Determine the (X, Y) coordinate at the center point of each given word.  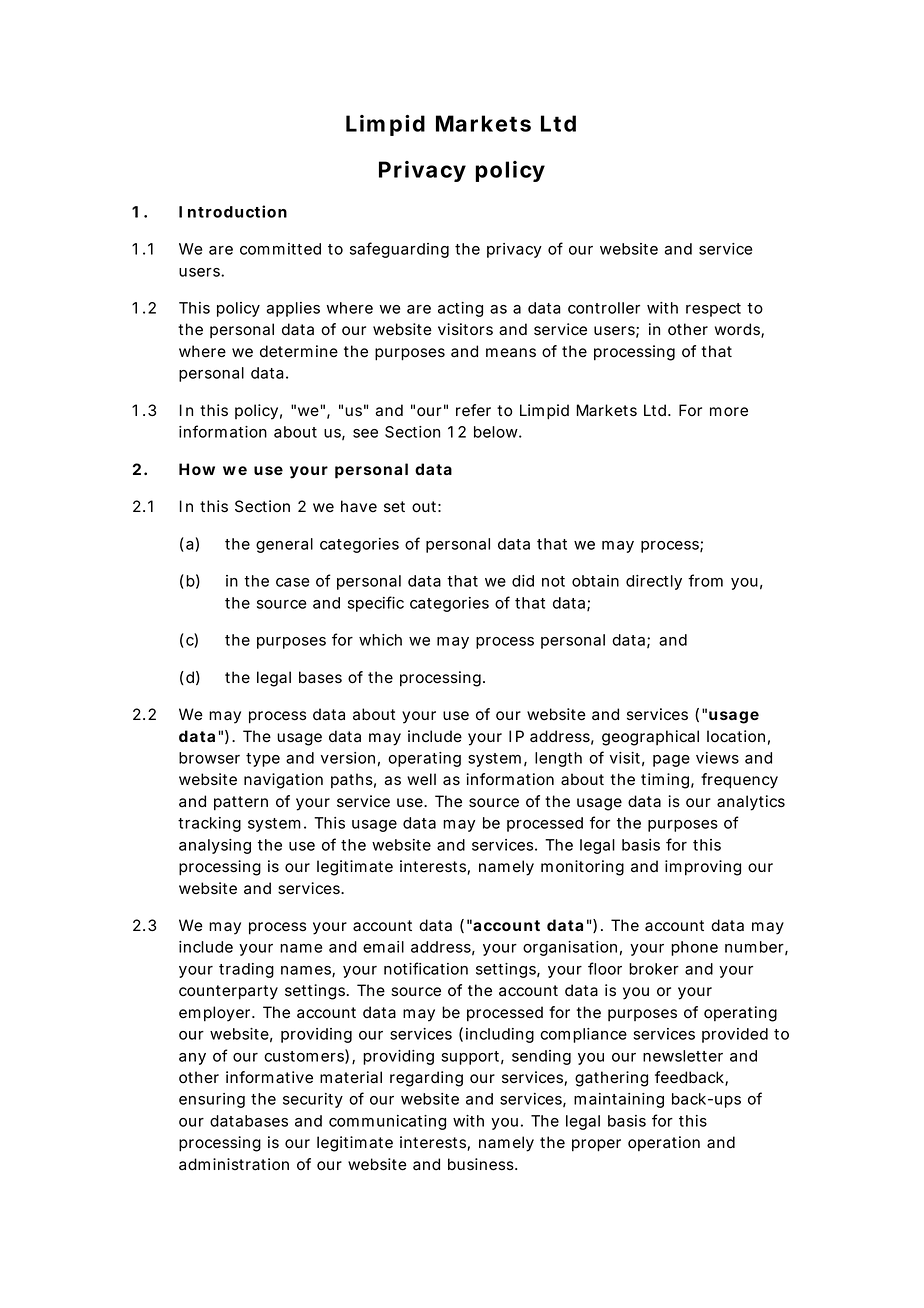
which (380, 640)
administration (234, 1164)
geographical (650, 738)
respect (713, 310)
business (482, 1164)
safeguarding (399, 250)
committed (280, 249)
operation (664, 1143)
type (263, 760)
